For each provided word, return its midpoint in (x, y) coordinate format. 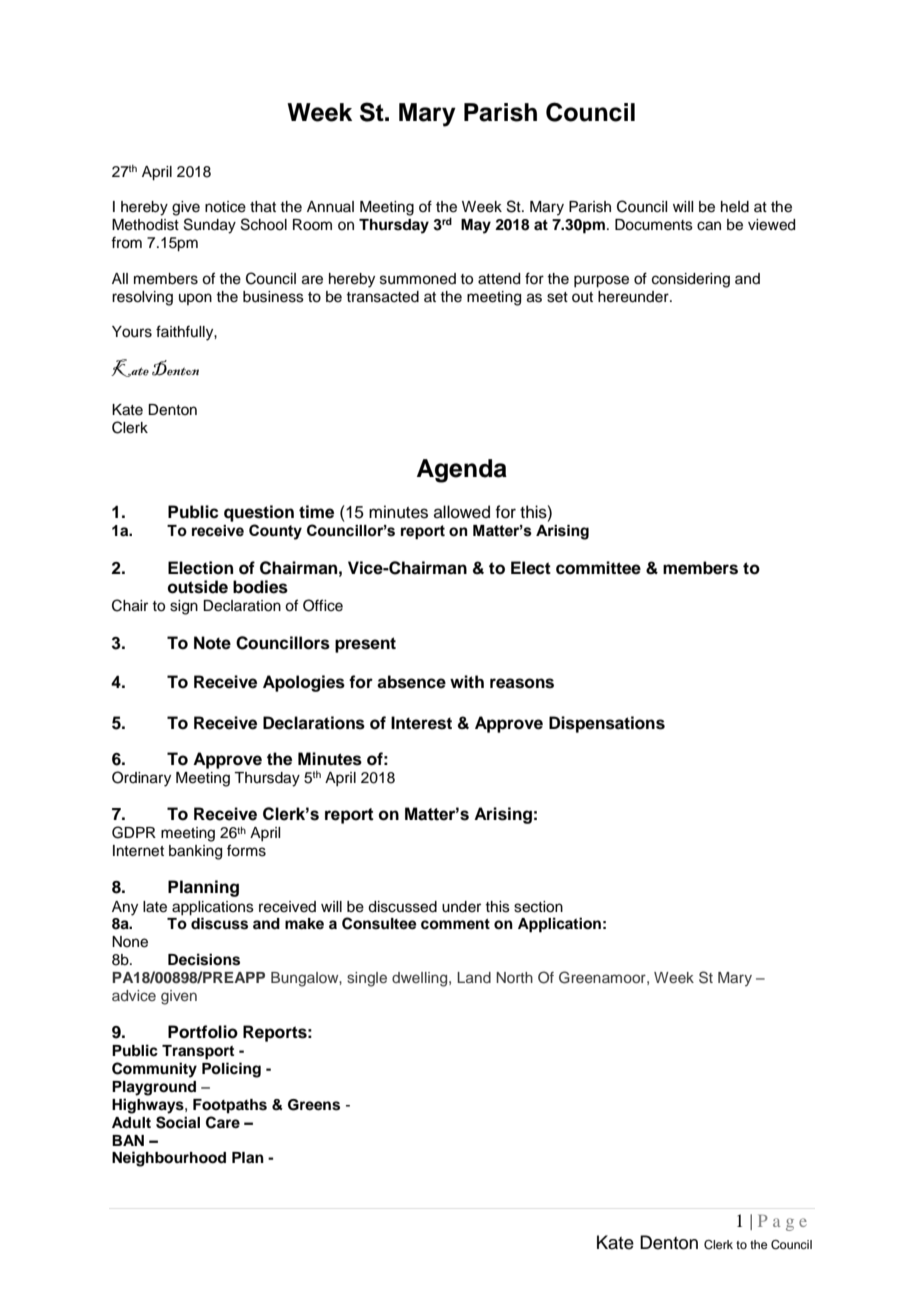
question (259, 513)
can (709, 226)
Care (223, 1122)
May (476, 226)
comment (455, 924)
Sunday (210, 226)
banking (195, 852)
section (538, 907)
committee (598, 568)
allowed (462, 512)
